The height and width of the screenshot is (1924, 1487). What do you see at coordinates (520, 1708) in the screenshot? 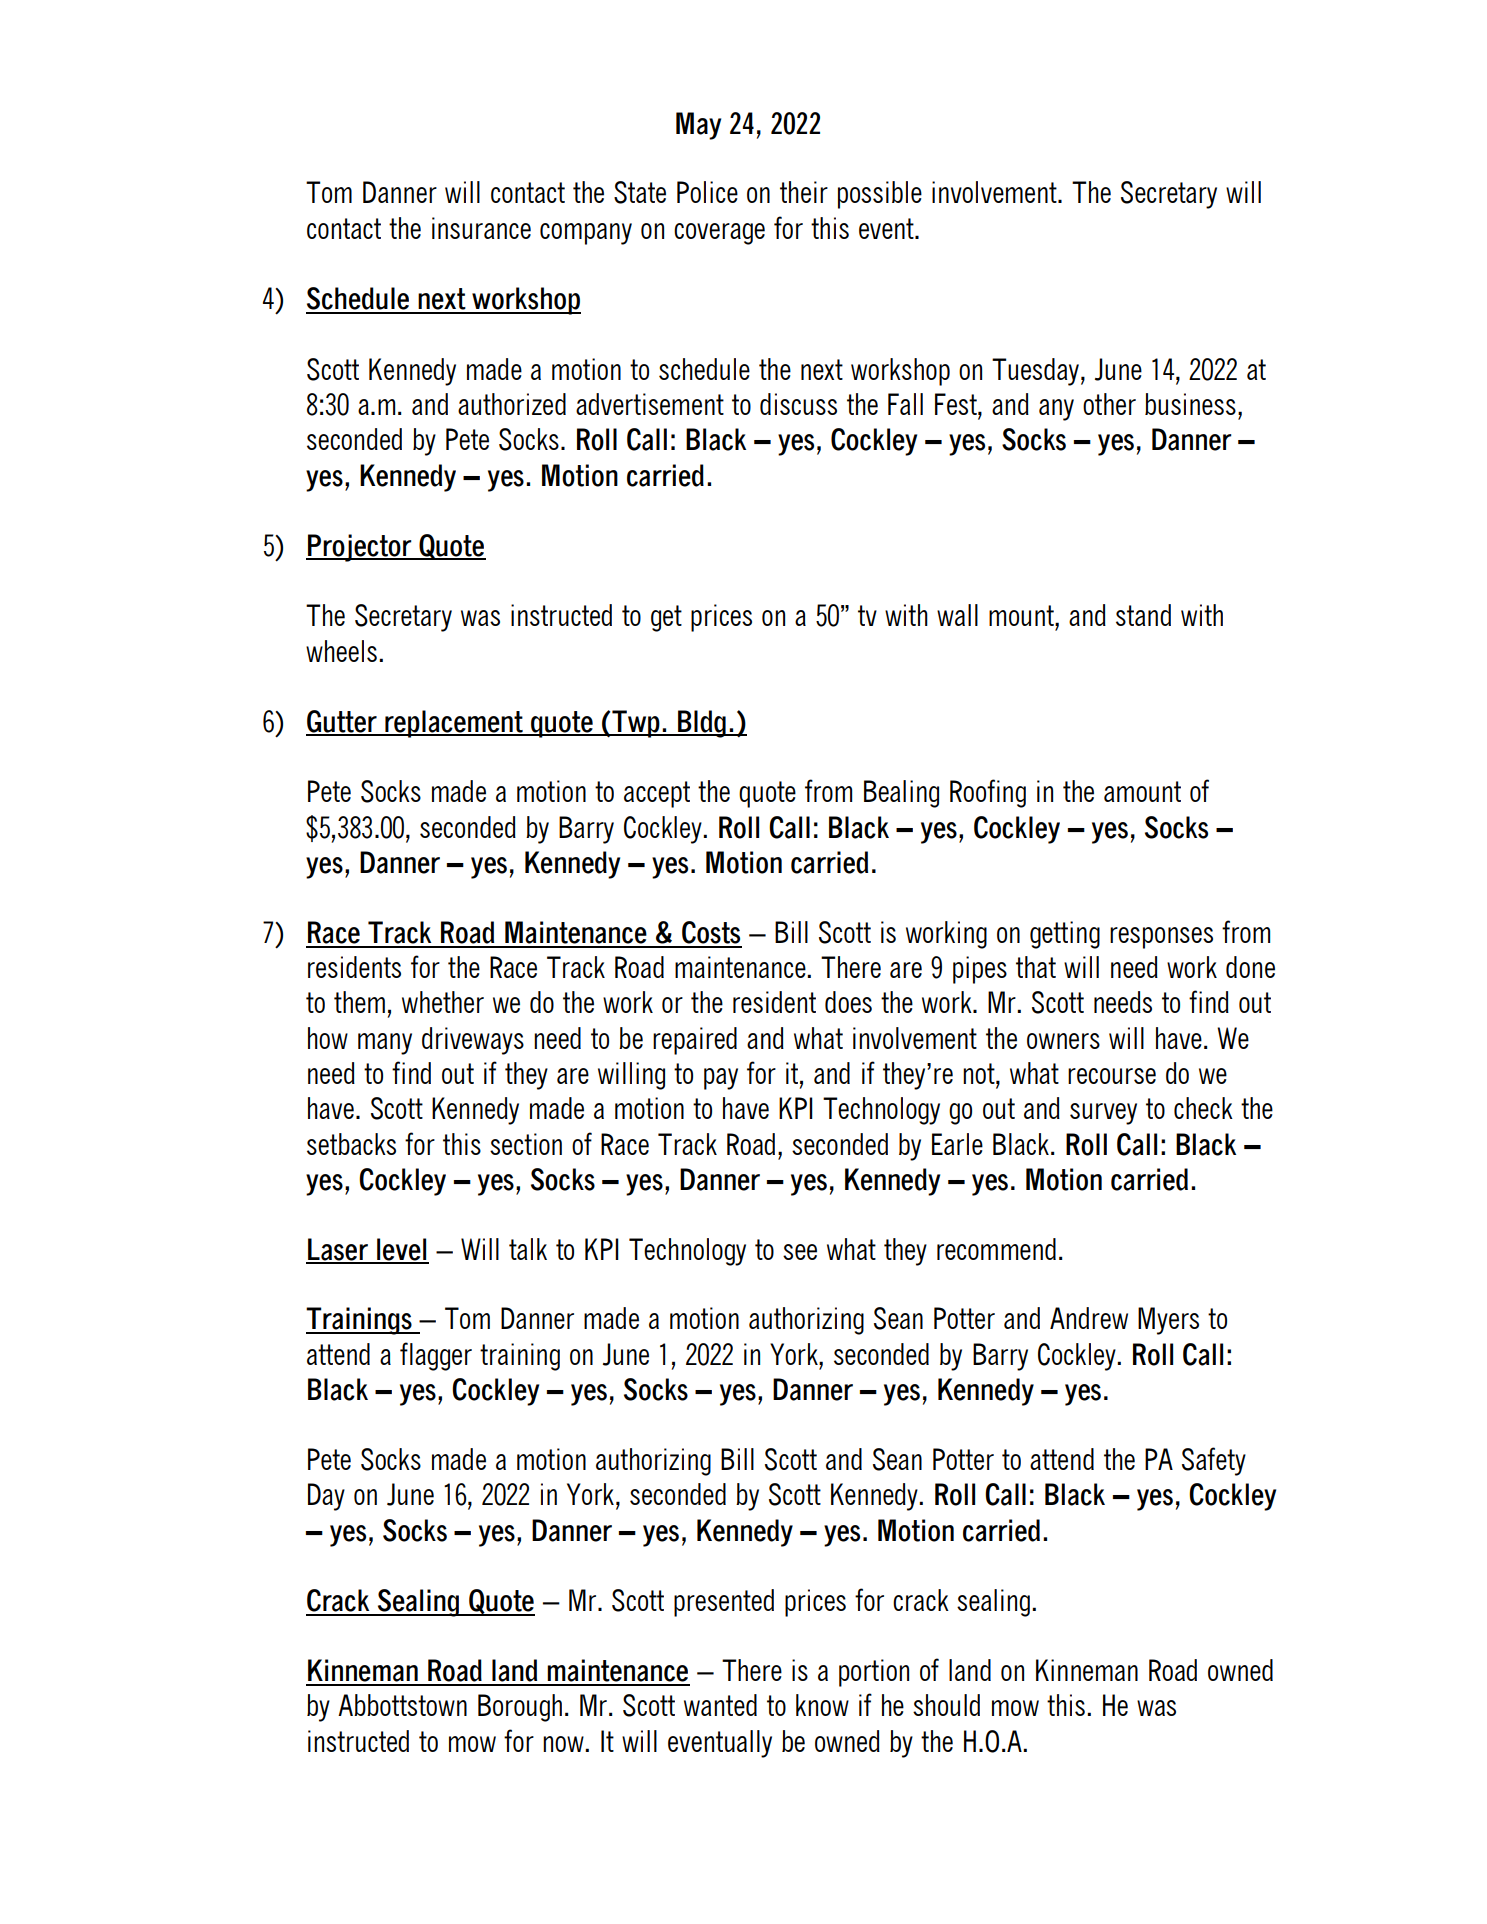
I see `Borough` at bounding box center [520, 1708].
